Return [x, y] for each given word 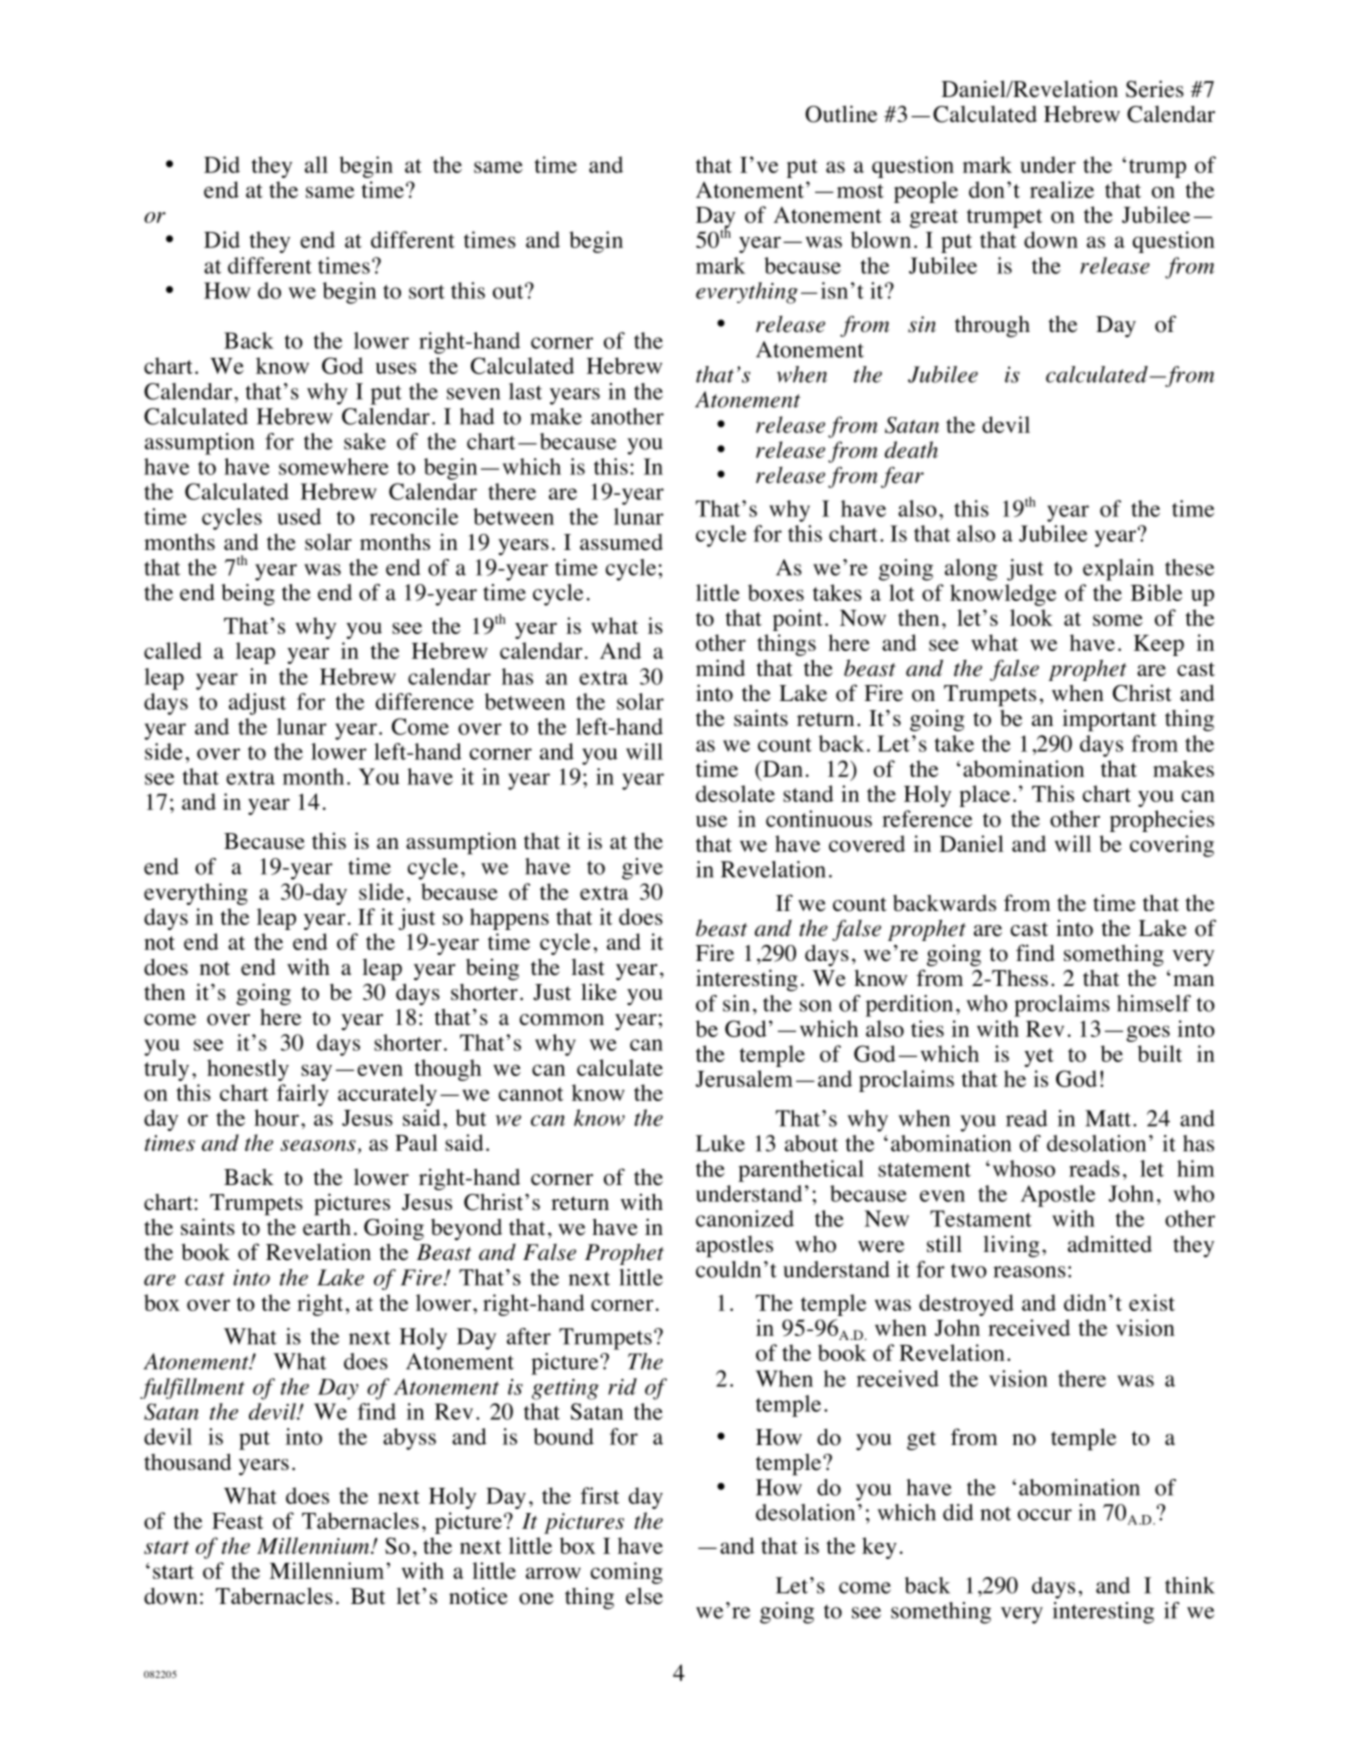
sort [427, 292]
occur [1045, 1515]
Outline [841, 114]
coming [627, 1573]
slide [381, 891]
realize [1062, 189]
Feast [237, 1521]
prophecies [1162, 821]
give [642, 869]
